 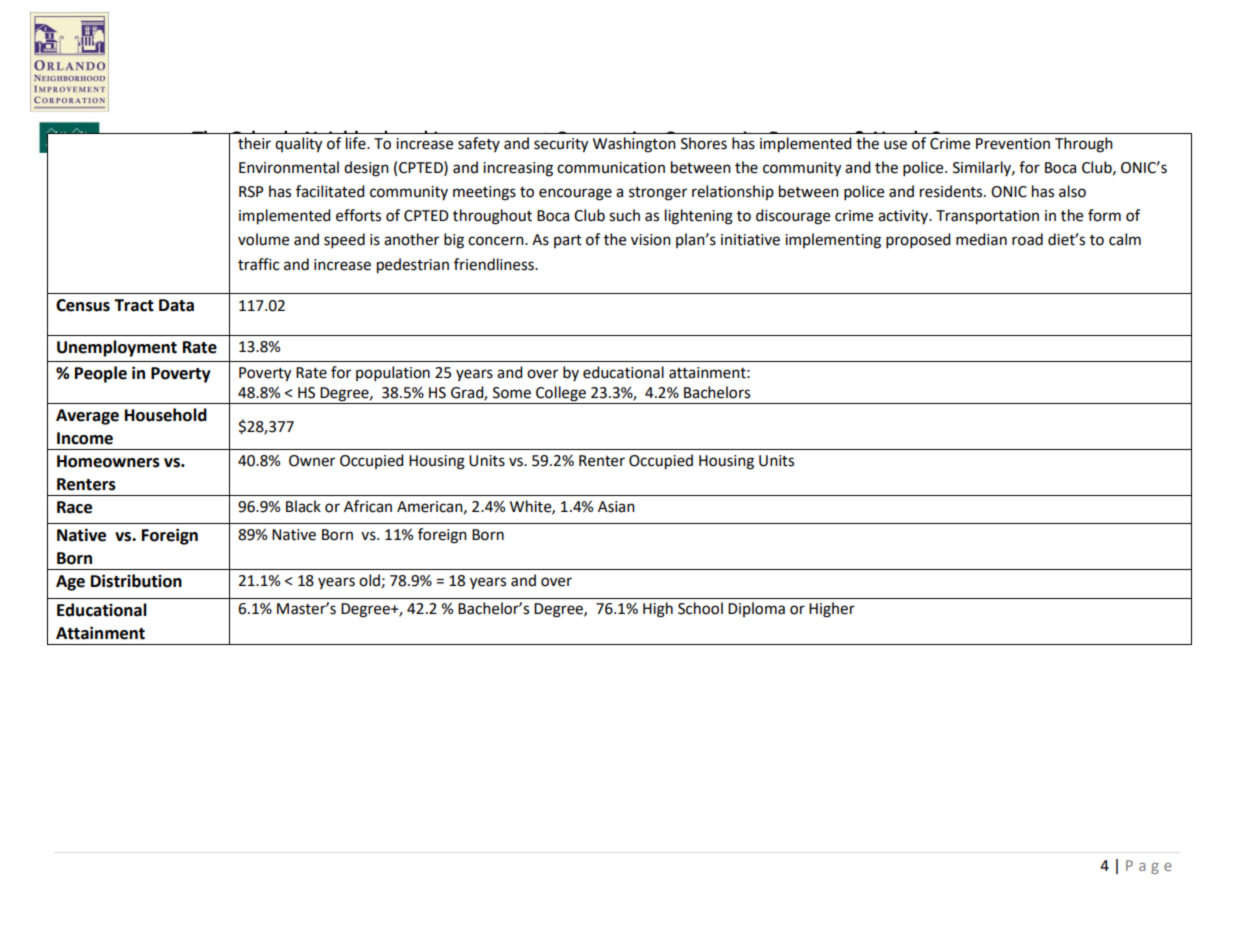 I want to click on Washington, so click(x=634, y=145).
